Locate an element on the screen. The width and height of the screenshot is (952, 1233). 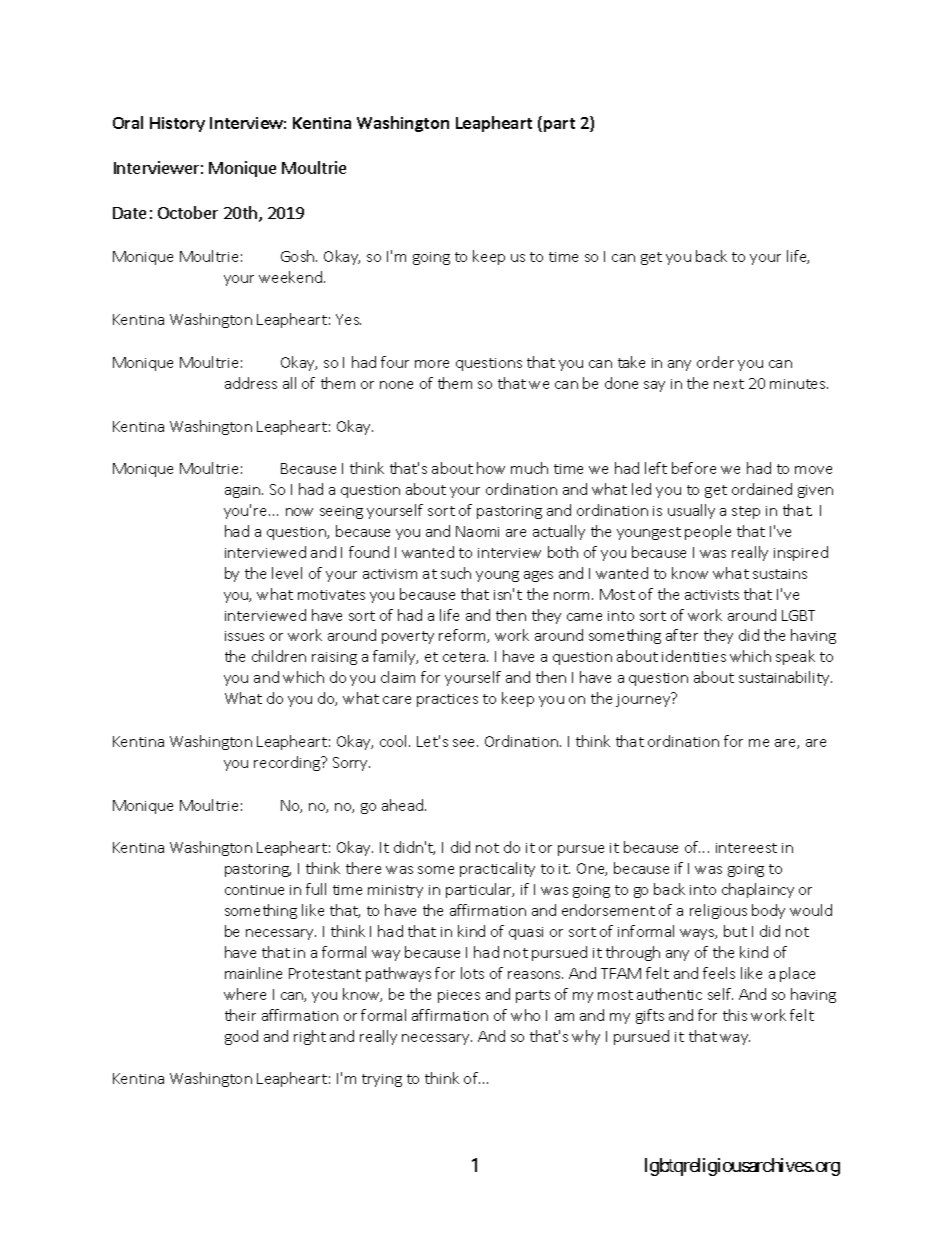
good is located at coordinates (241, 1037).
